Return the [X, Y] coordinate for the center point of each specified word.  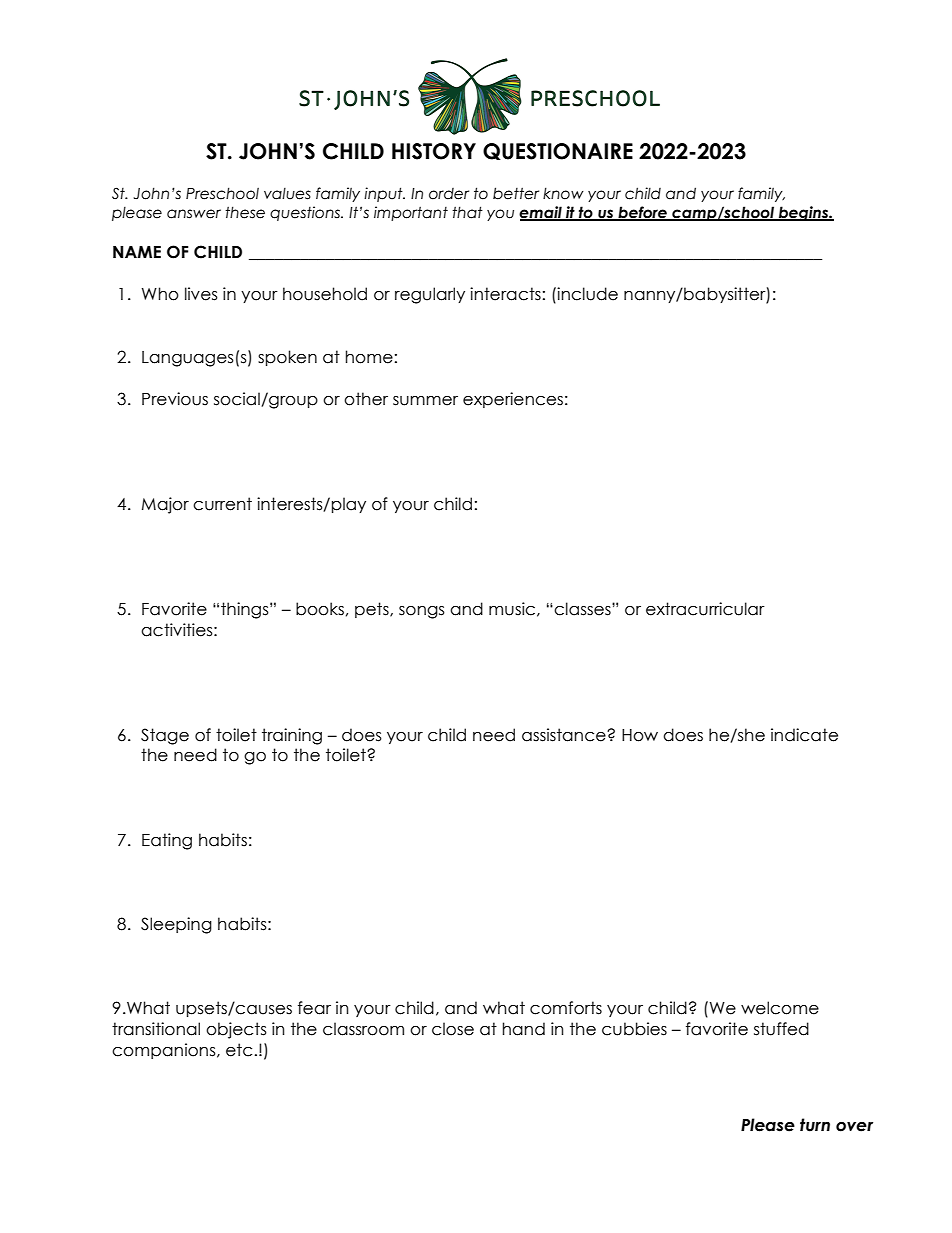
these [245, 212]
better [516, 193]
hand [524, 1029]
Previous [175, 399]
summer [425, 401]
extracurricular [705, 609]
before [642, 213]
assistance [565, 735]
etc [239, 1050]
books [320, 609]
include [587, 294]
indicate [804, 735]
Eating [167, 841]
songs [422, 612]
